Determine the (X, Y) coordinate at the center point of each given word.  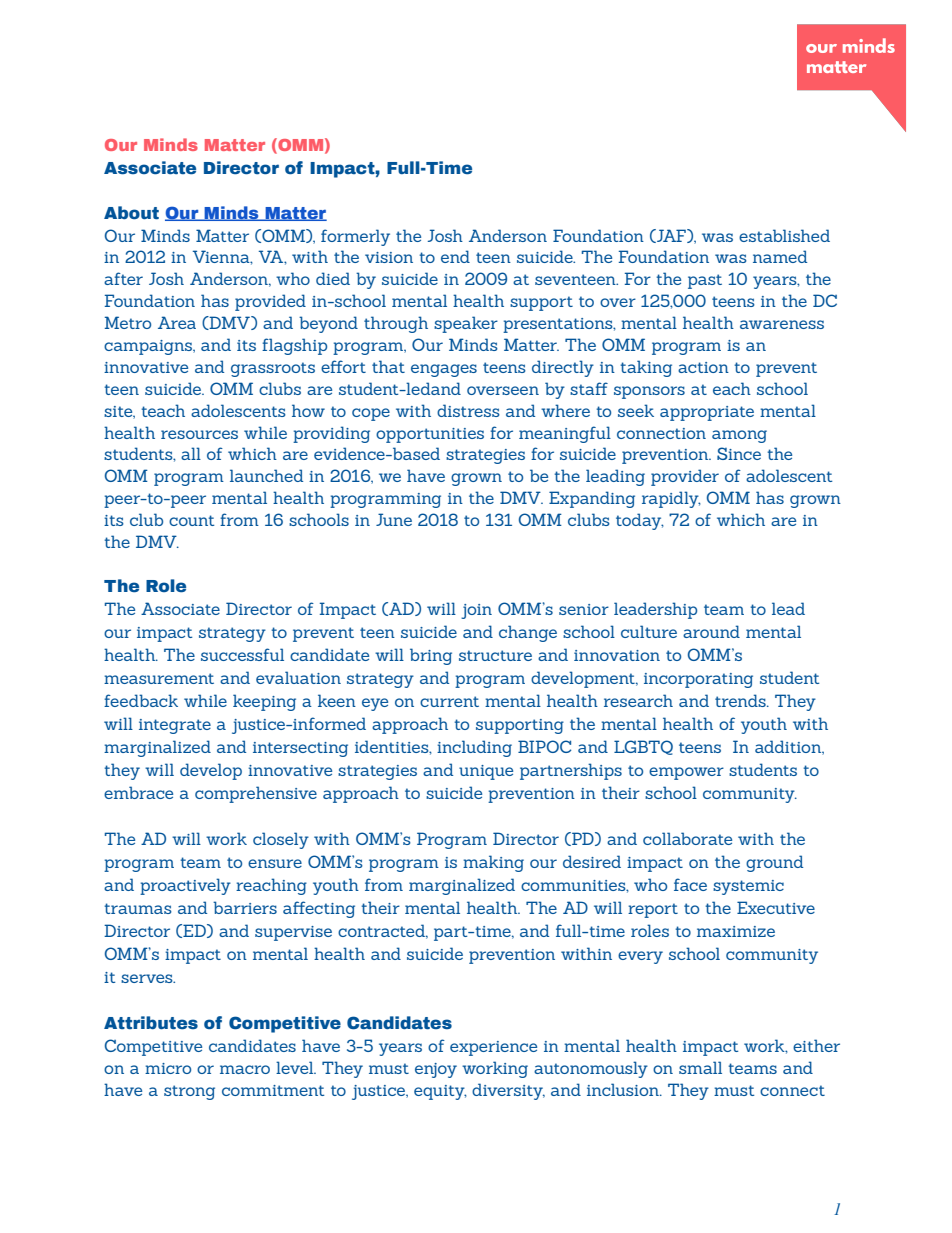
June (394, 519)
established (784, 235)
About (131, 213)
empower (686, 773)
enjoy (436, 1070)
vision (389, 257)
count (191, 520)
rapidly (671, 499)
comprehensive (256, 794)
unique (486, 772)
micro (168, 1068)
